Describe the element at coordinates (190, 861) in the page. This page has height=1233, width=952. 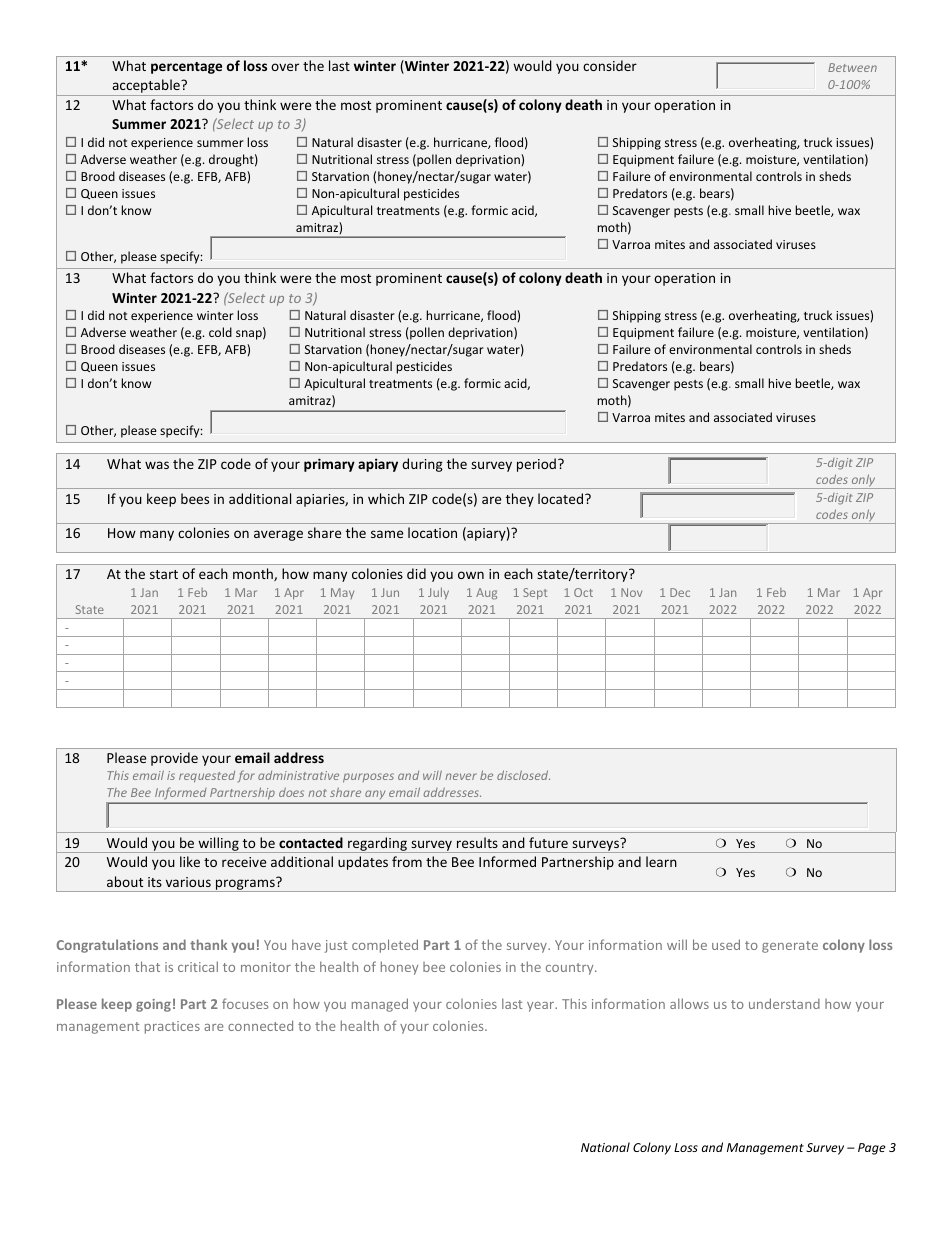
I see `like` at that location.
